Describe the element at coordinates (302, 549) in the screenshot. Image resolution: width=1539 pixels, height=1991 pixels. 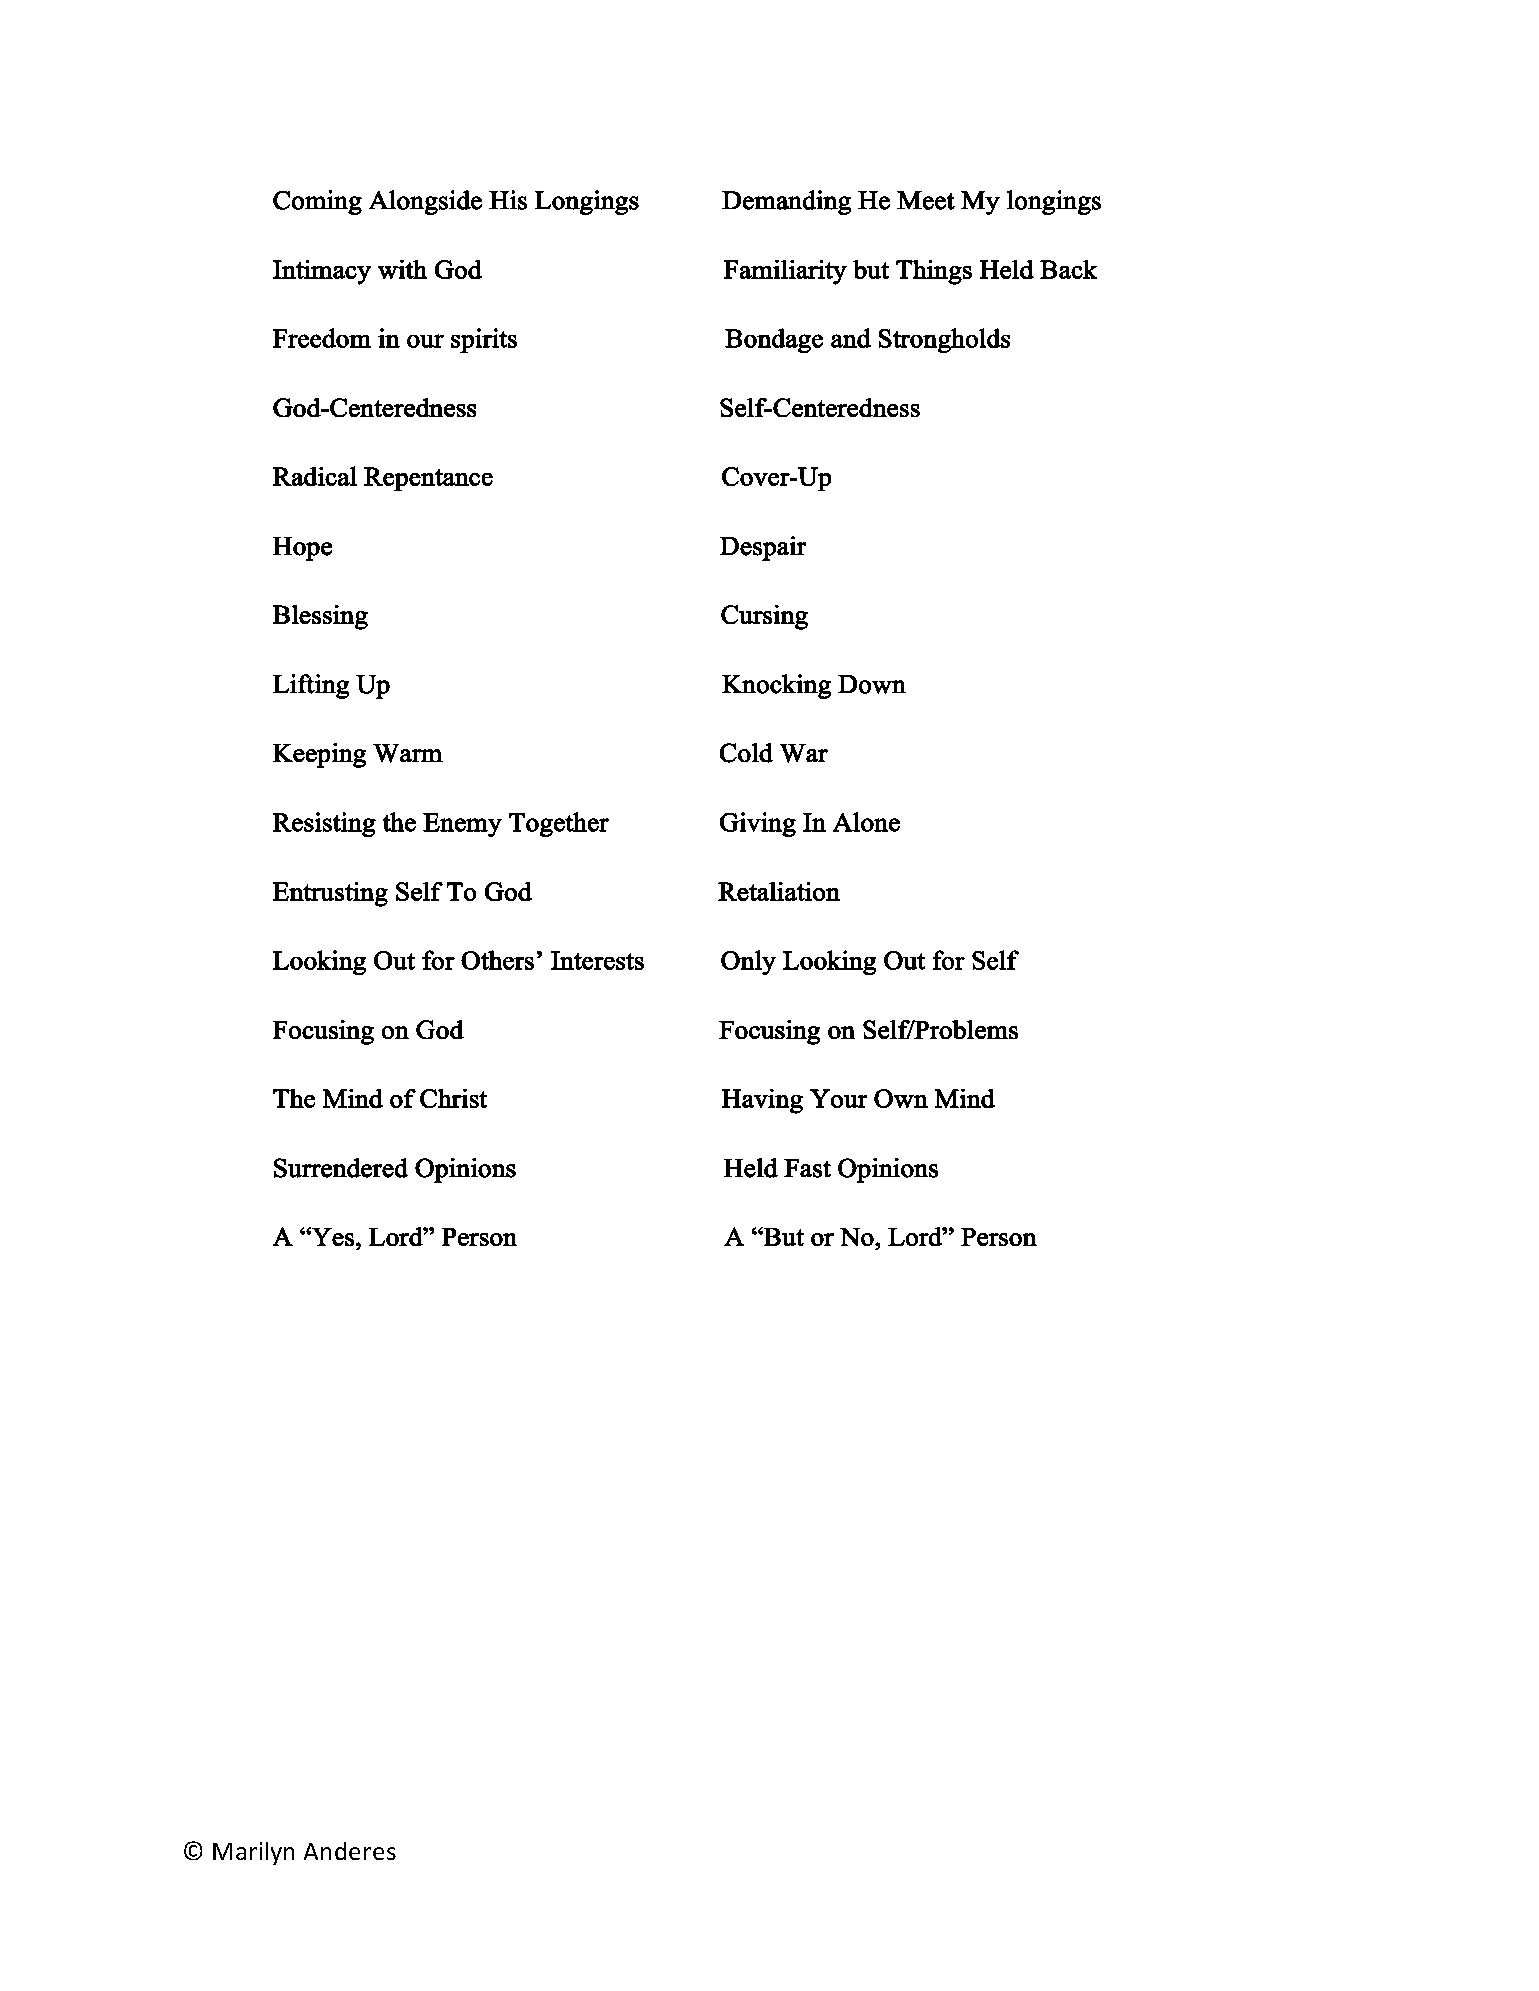
I see `Hope` at that location.
